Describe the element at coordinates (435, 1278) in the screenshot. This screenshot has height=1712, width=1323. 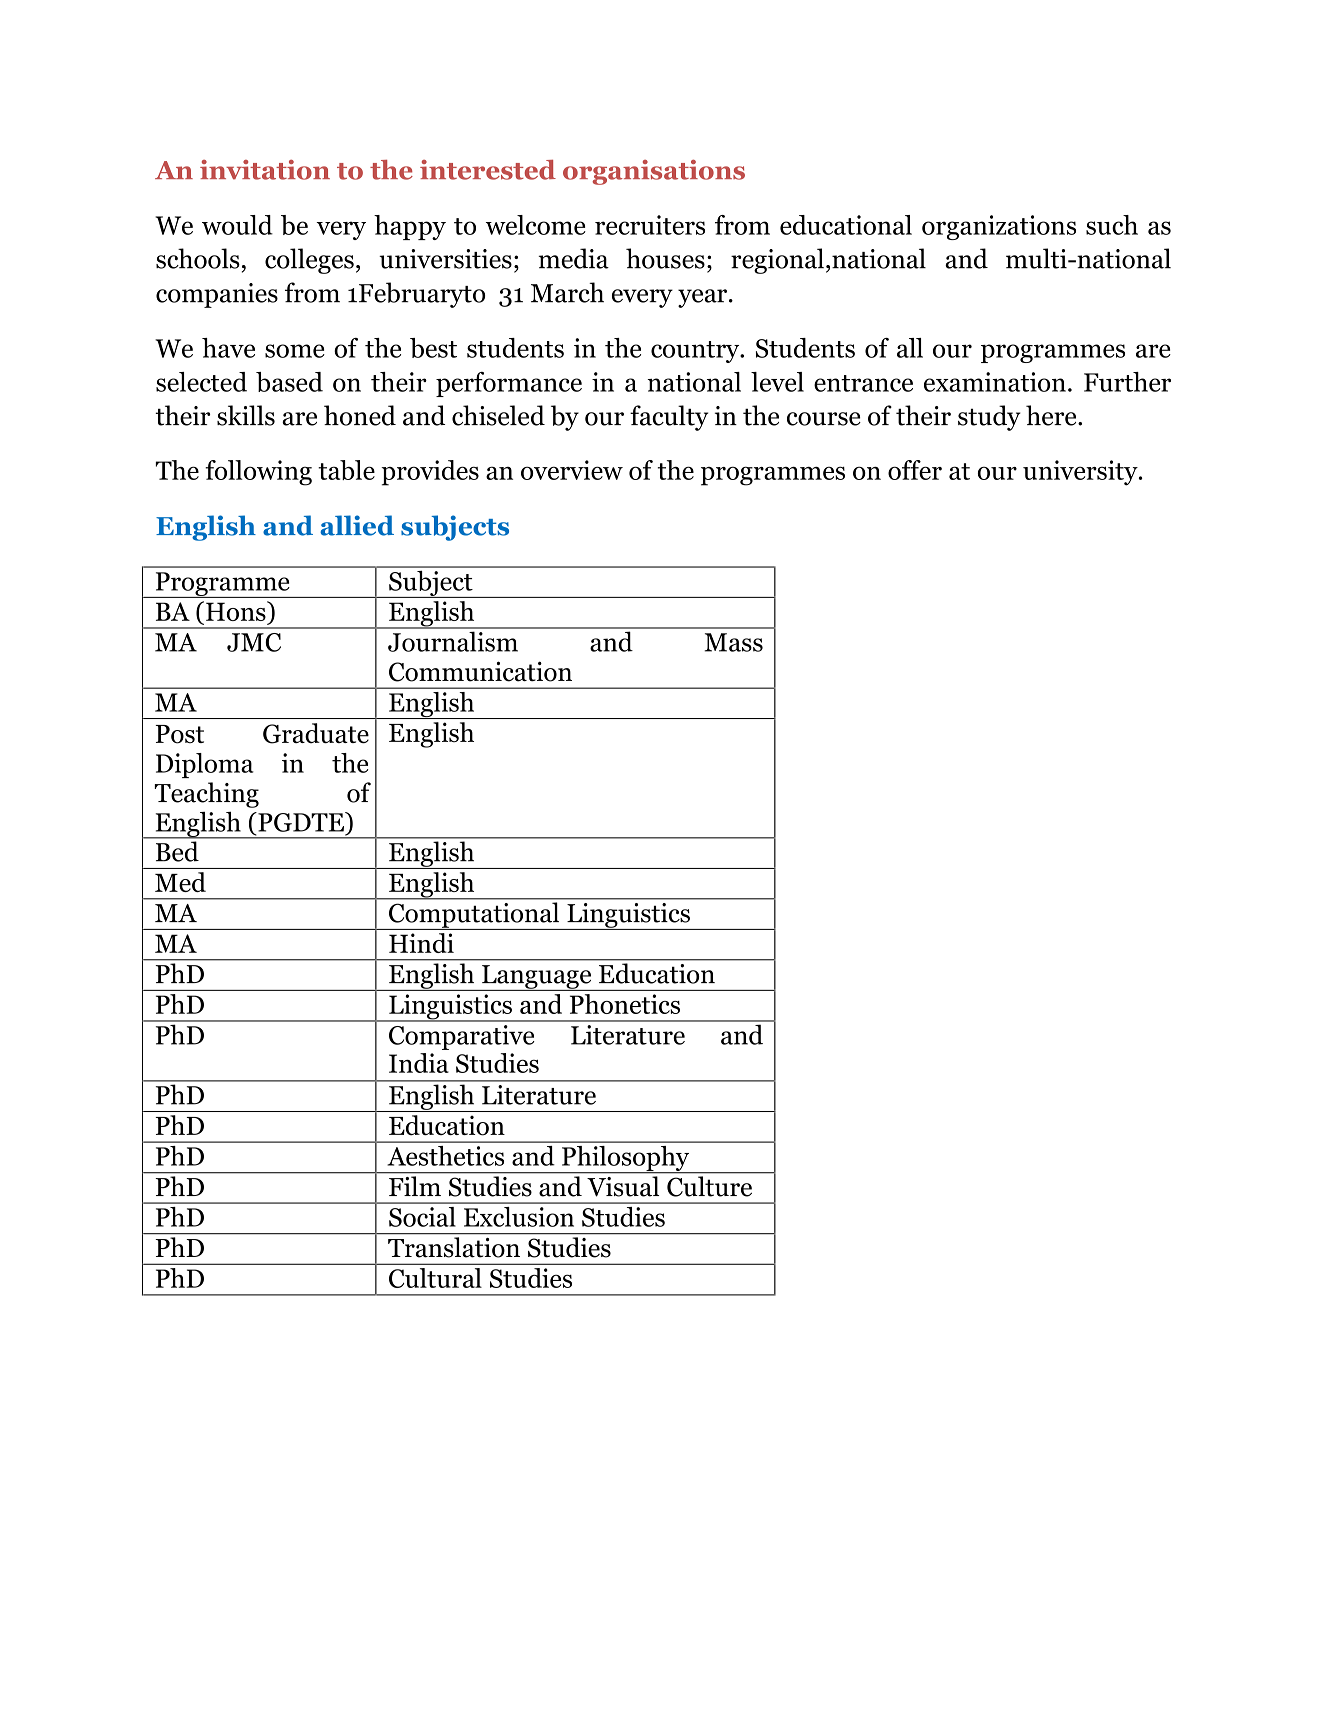
I see `Cultural` at that location.
